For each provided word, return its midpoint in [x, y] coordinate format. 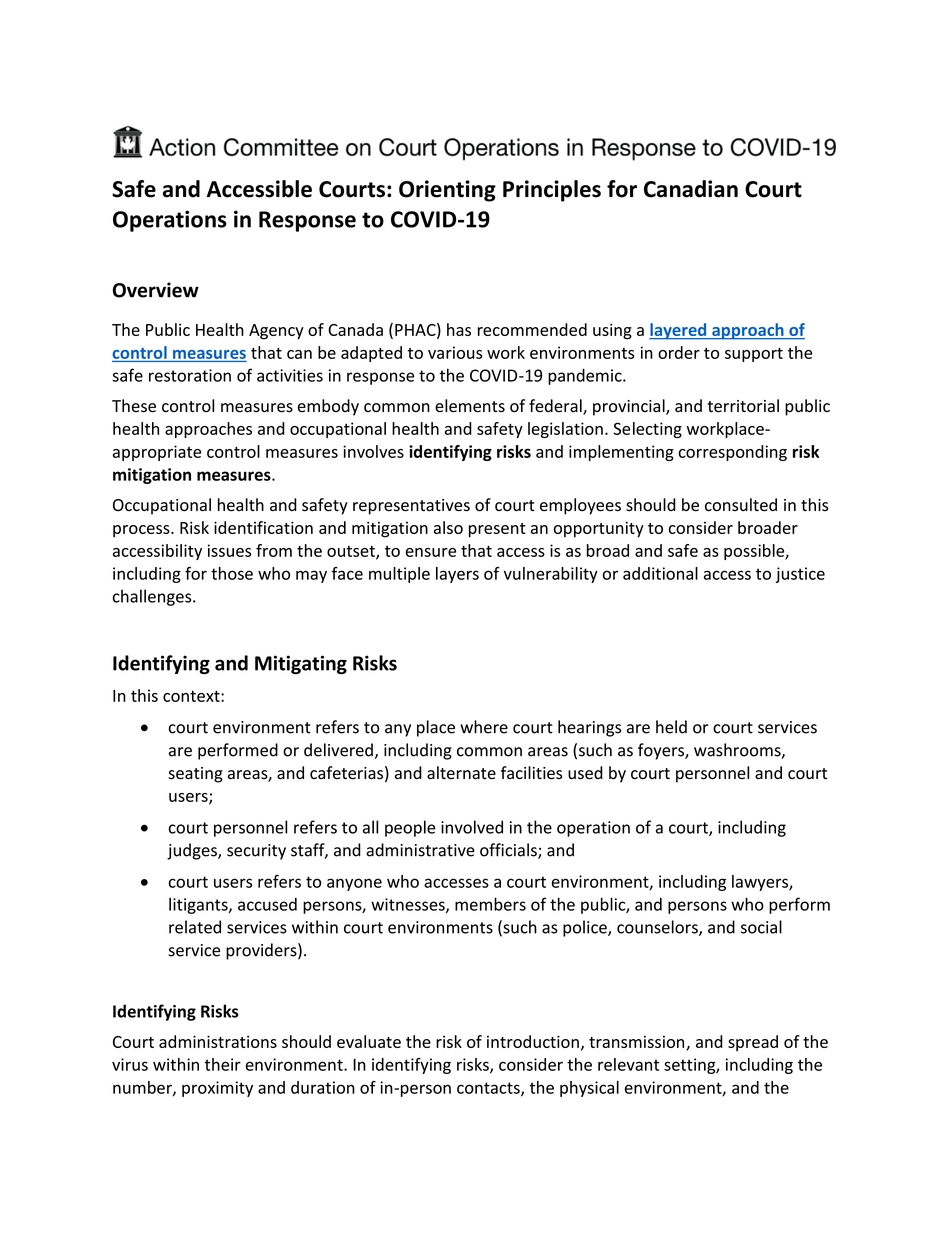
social [761, 927]
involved [472, 827]
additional [660, 573]
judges [193, 851]
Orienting [447, 191]
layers [457, 575]
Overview [156, 290]
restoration [190, 375]
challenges [153, 597]
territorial [743, 406]
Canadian [691, 189]
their [223, 1064]
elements [470, 406]
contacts [489, 1089]
